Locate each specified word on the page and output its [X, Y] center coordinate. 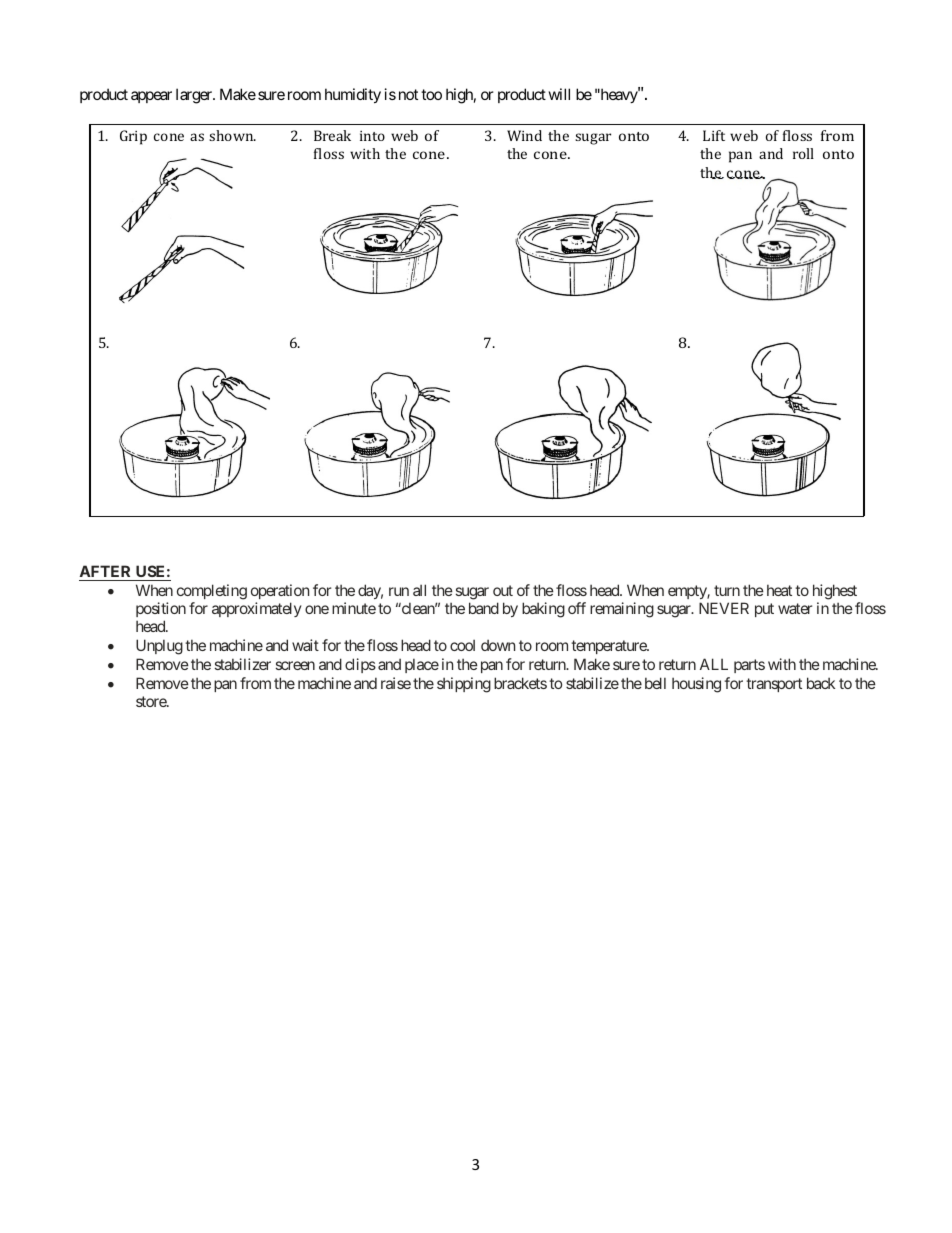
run [399, 591]
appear [151, 97]
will [559, 94]
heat [779, 590]
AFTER [105, 571]
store [152, 701]
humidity [353, 95]
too [431, 94]
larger [195, 96]
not [408, 94]
